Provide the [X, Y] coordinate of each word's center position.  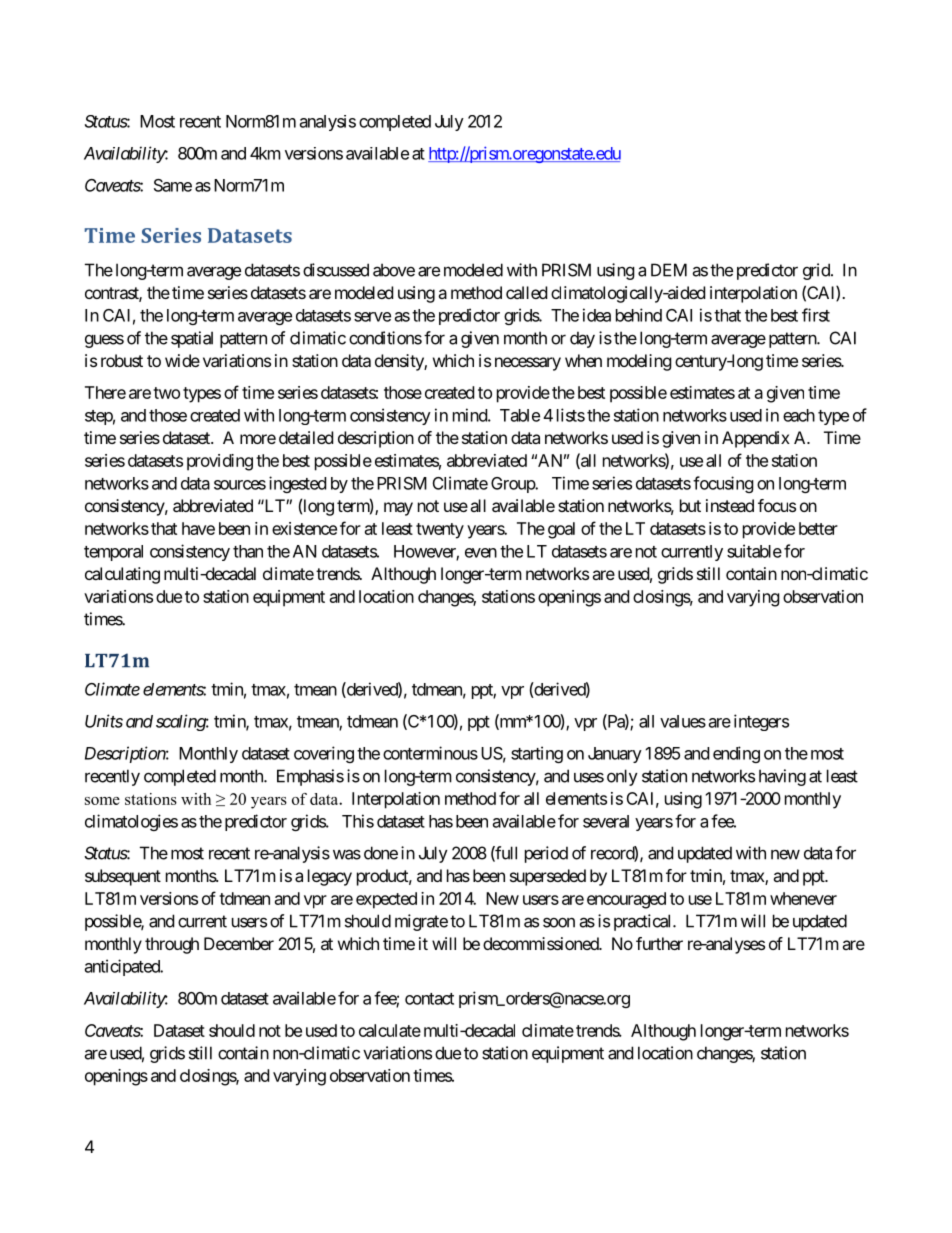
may [398, 509]
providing [220, 462]
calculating [122, 575]
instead [730, 505]
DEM [669, 270]
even [481, 553]
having [782, 777]
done [381, 853]
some [102, 801]
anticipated [123, 967]
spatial [192, 339]
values [683, 721]
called [526, 292]
